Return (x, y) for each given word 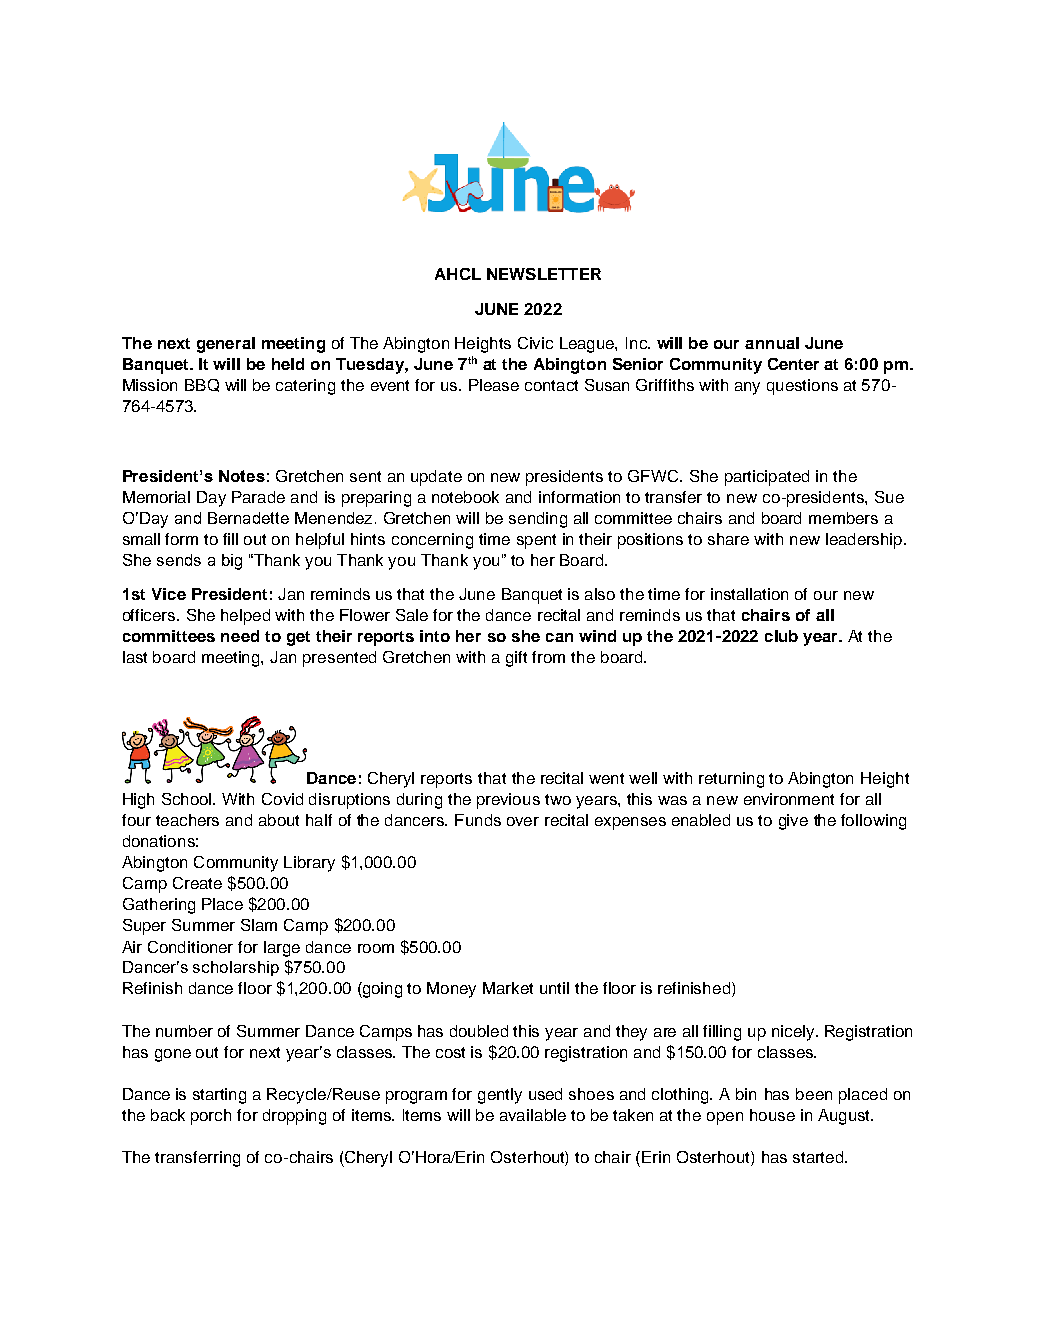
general (226, 345)
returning (731, 780)
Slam (259, 925)
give (793, 822)
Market (508, 988)
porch (211, 1117)
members (843, 518)
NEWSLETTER (544, 274)
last (135, 657)
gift (516, 659)
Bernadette (248, 518)
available (533, 1115)
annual (772, 343)
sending (538, 520)
